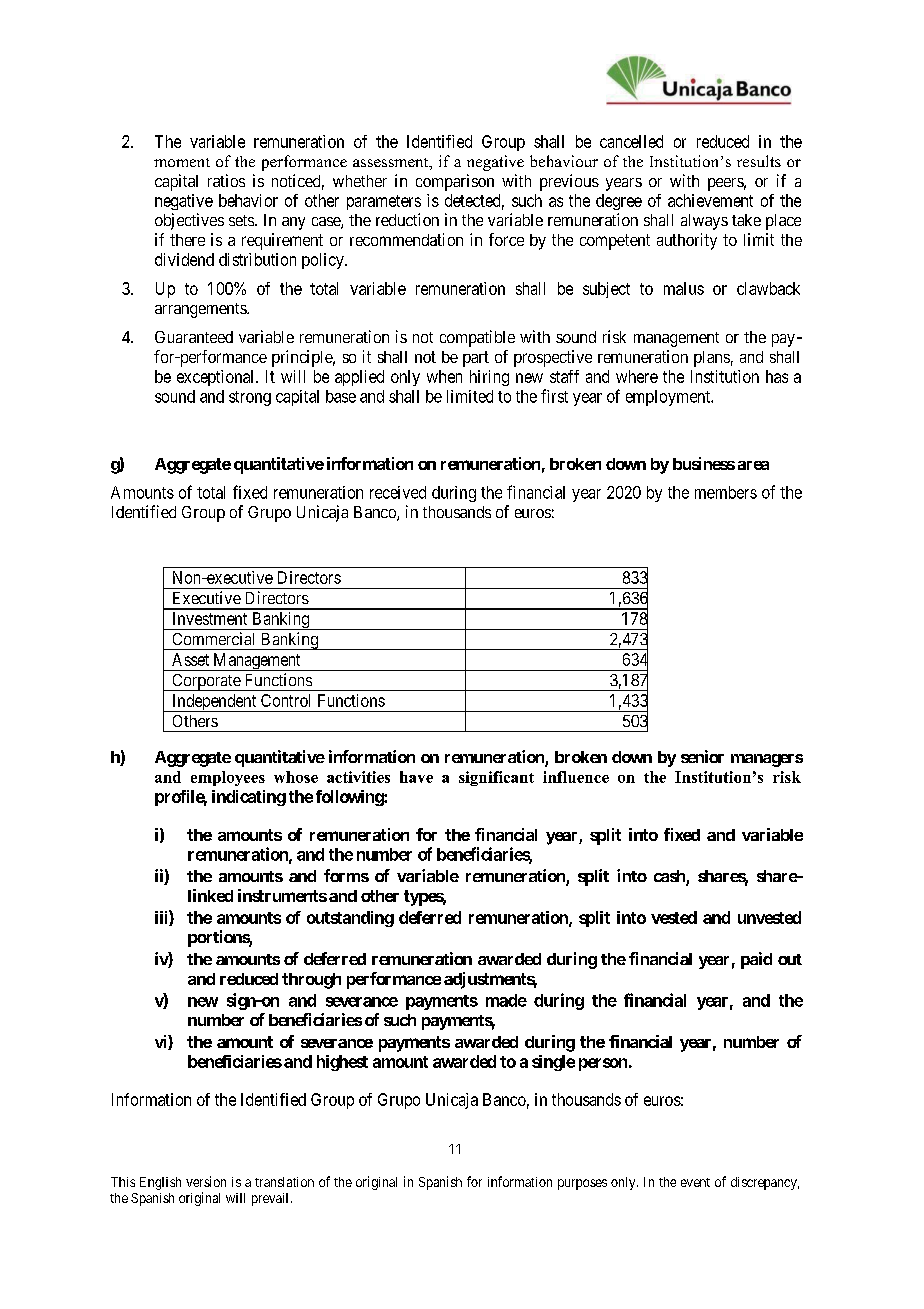 Image resolution: width=924 pixels, height=1309 pixels. Describe the element at coordinates (206, 1181) in the screenshot. I see `version` at that location.
